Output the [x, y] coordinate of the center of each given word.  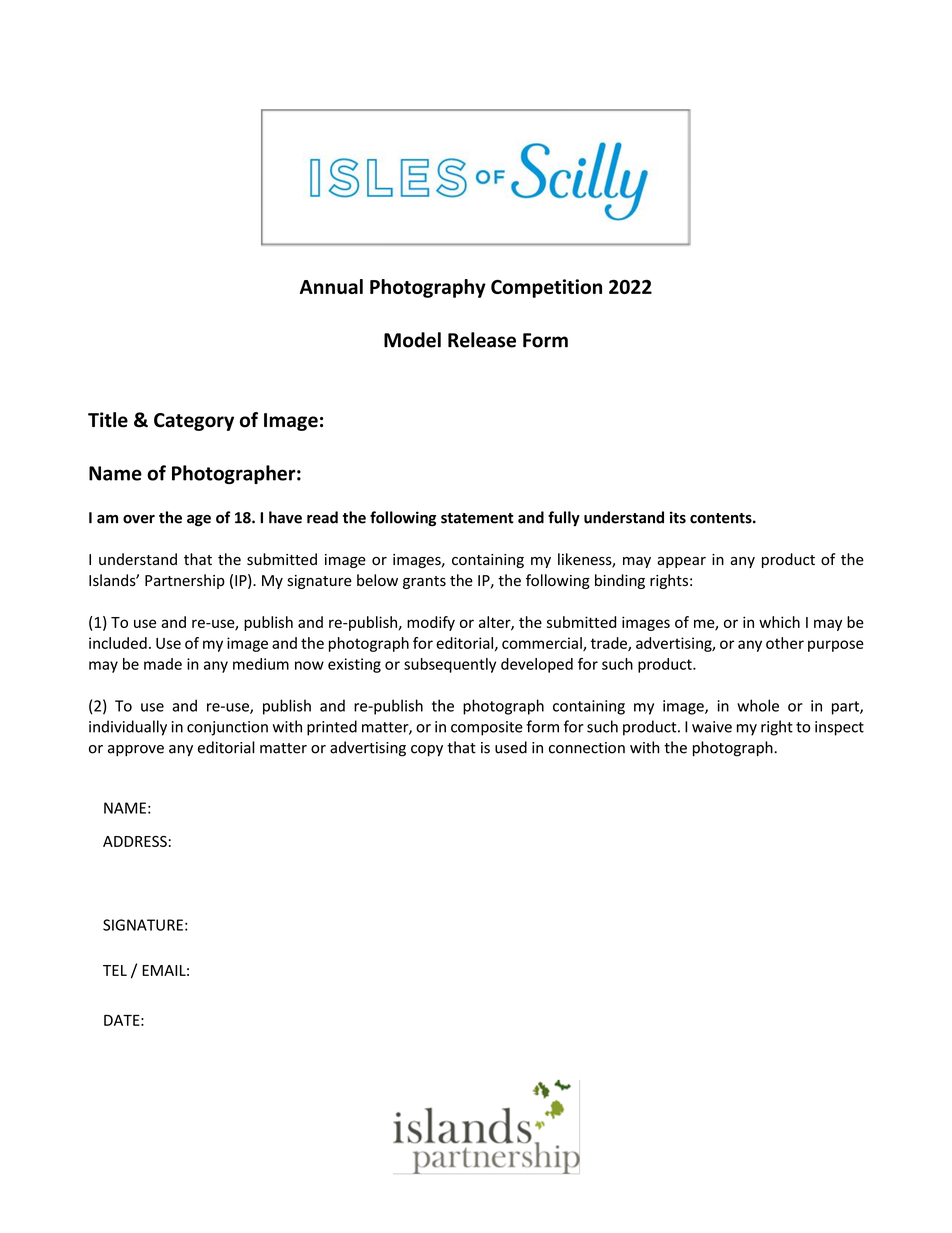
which [779, 622]
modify [431, 623]
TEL [115, 970]
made [163, 664]
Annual [331, 286]
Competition [546, 288]
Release [482, 340]
